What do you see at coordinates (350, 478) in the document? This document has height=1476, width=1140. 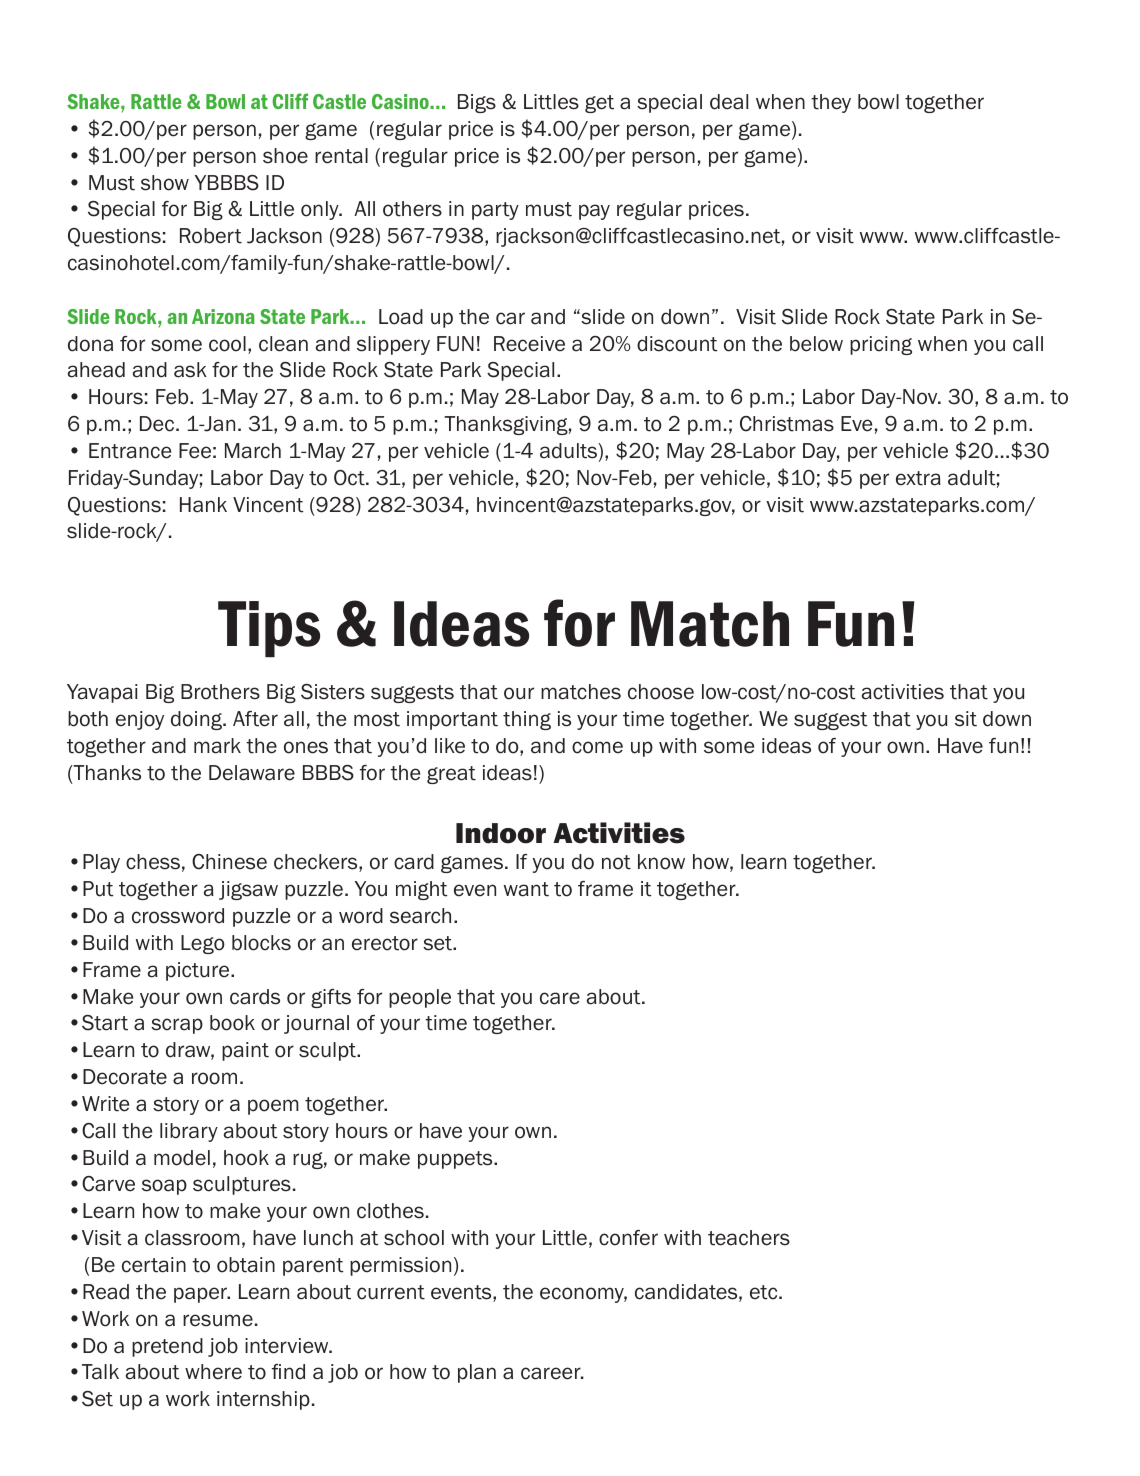 I see `Oct` at bounding box center [350, 478].
